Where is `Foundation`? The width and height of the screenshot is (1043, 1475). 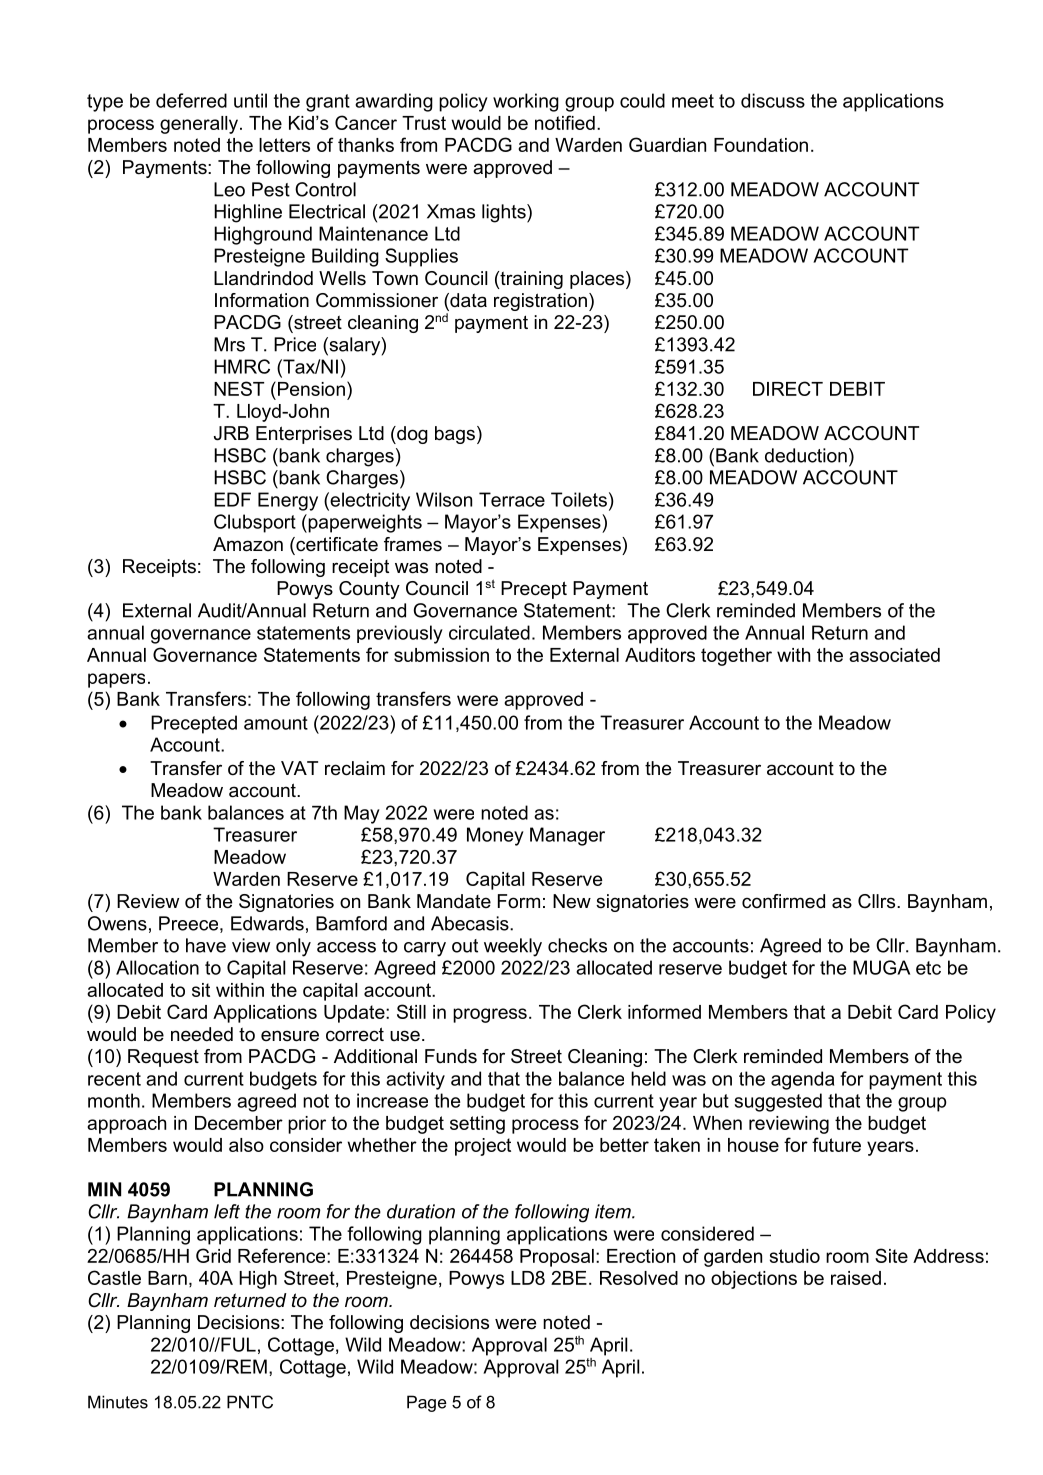 Foundation is located at coordinates (761, 145).
